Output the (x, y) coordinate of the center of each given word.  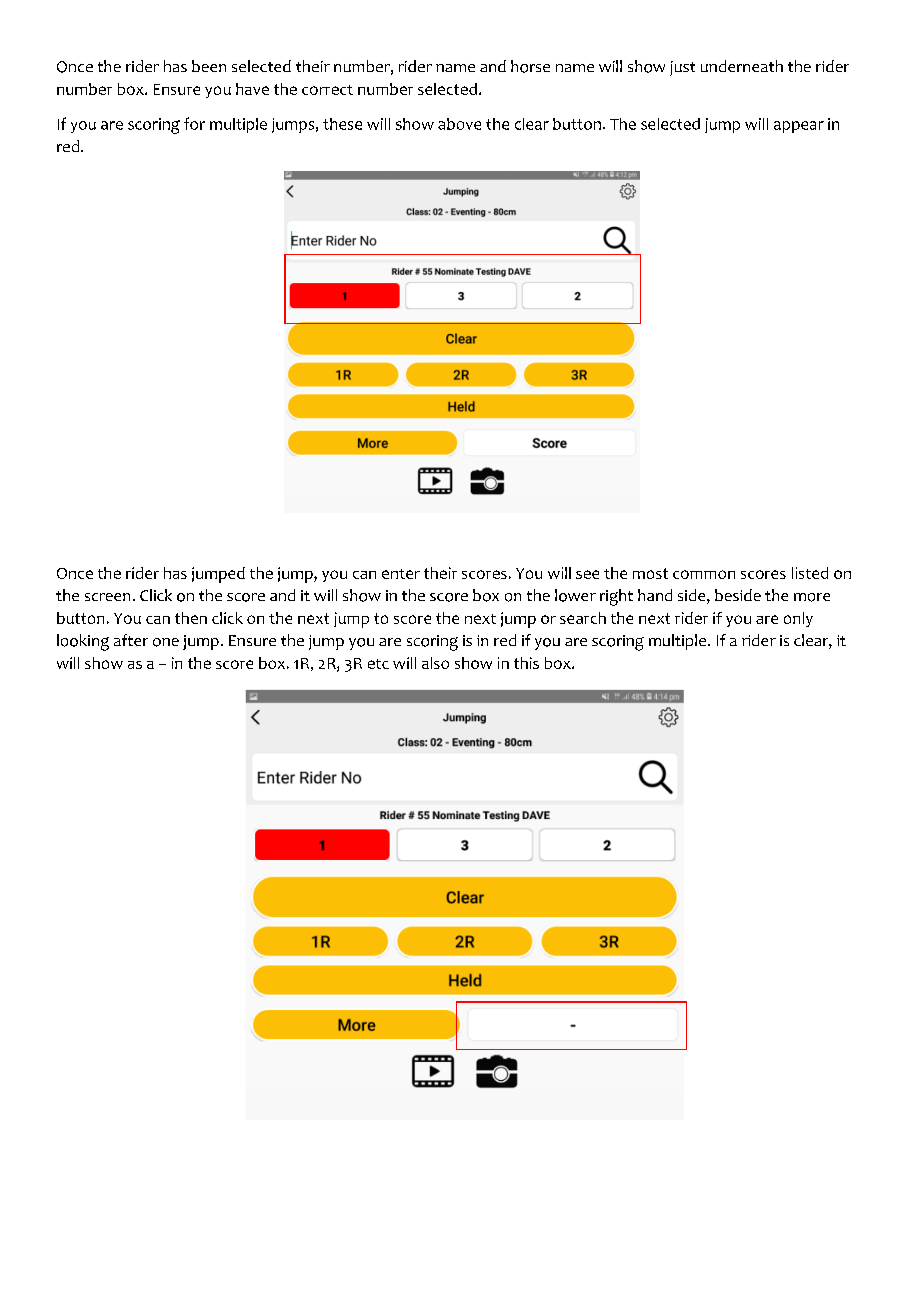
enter (401, 574)
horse (530, 66)
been (209, 66)
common (704, 574)
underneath (742, 66)
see (587, 574)
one (166, 642)
